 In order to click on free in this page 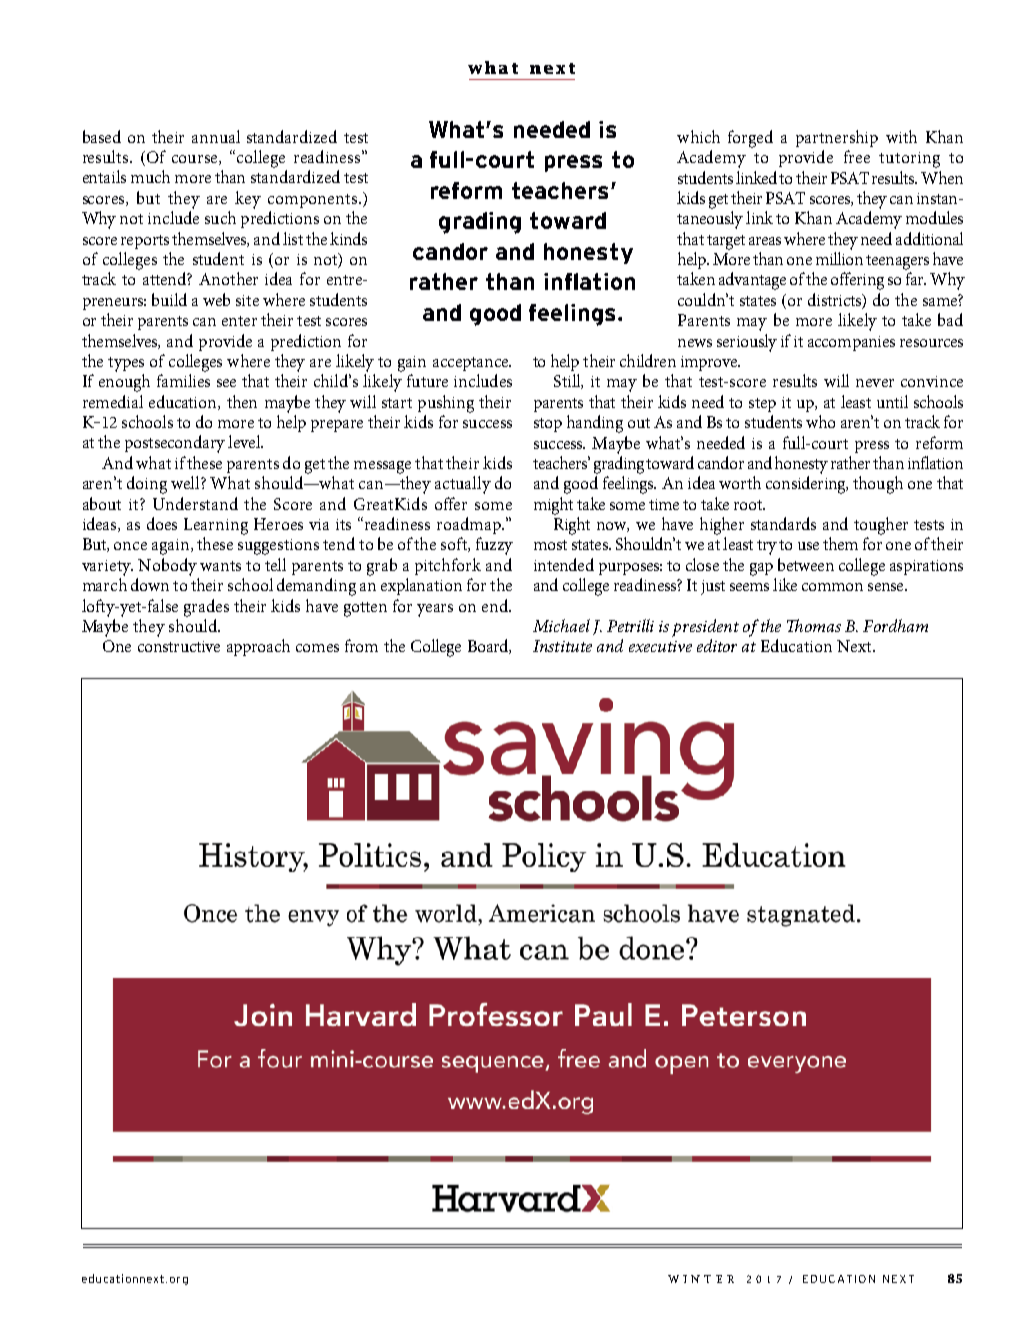, I will do `click(857, 156)`.
